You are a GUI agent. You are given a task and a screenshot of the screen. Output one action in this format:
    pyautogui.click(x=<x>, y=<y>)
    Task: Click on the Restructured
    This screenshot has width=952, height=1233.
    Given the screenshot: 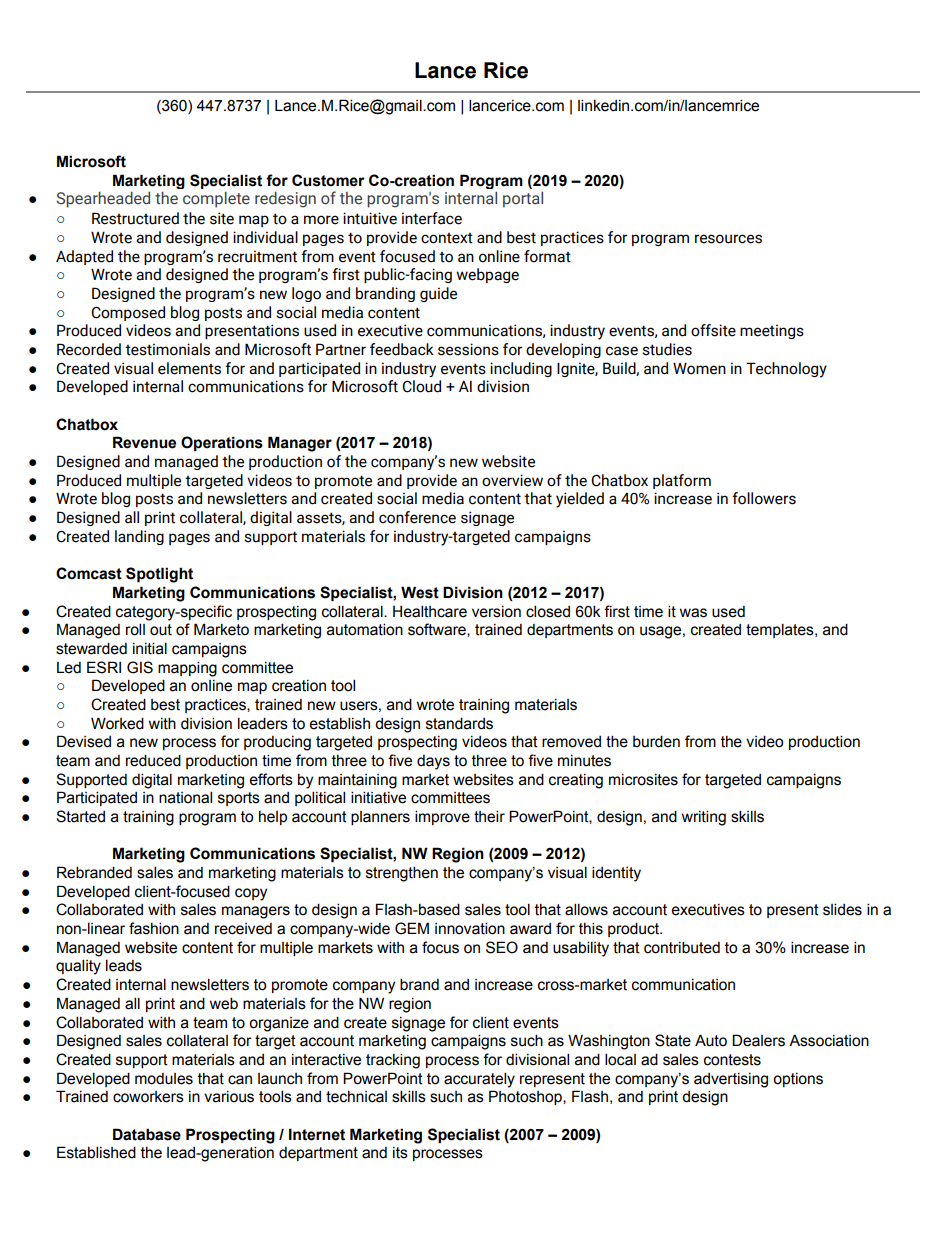 What is the action you would take?
    pyautogui.click(x=135, y=218)
